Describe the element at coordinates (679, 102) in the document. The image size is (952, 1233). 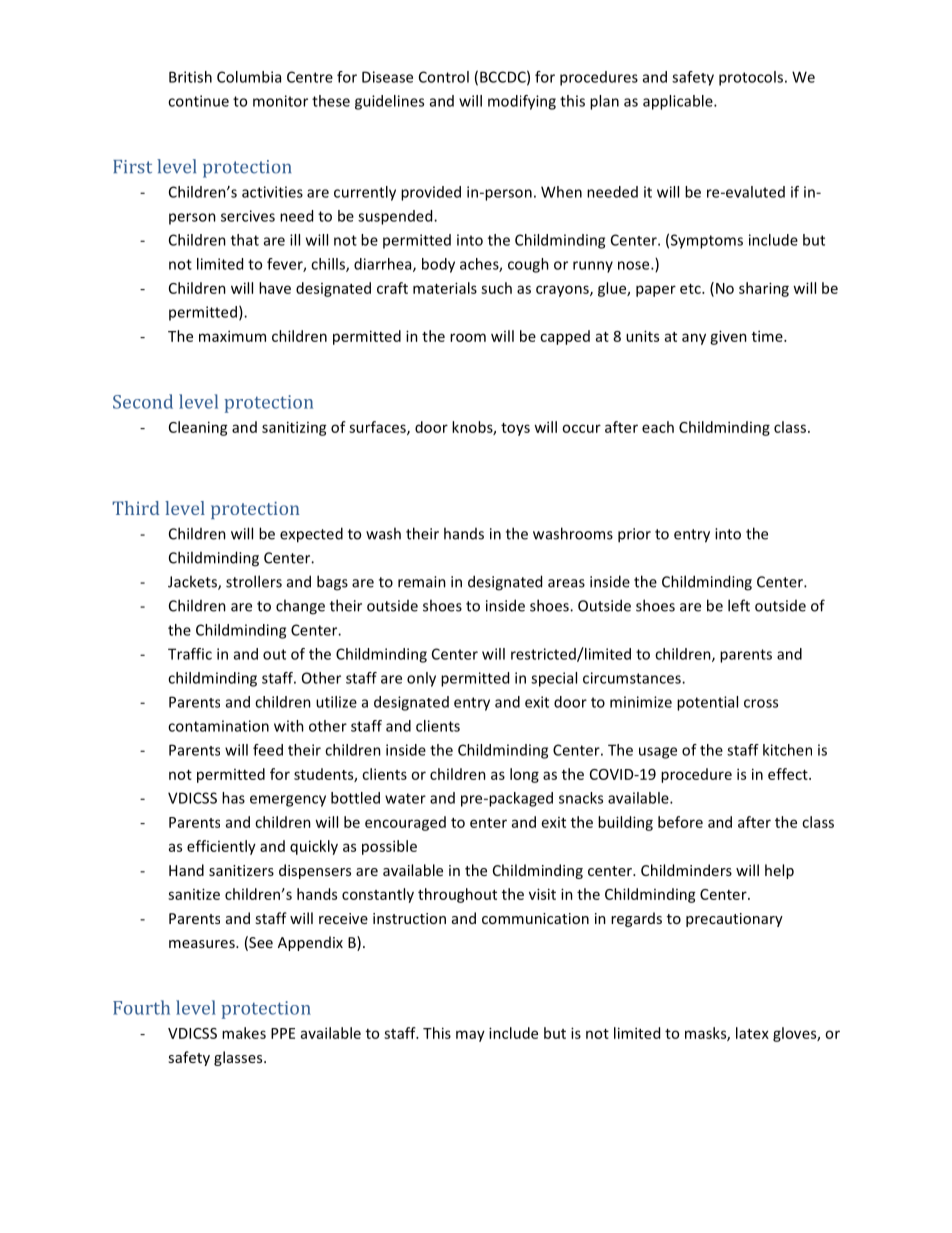
I see `applicable` at that location.
